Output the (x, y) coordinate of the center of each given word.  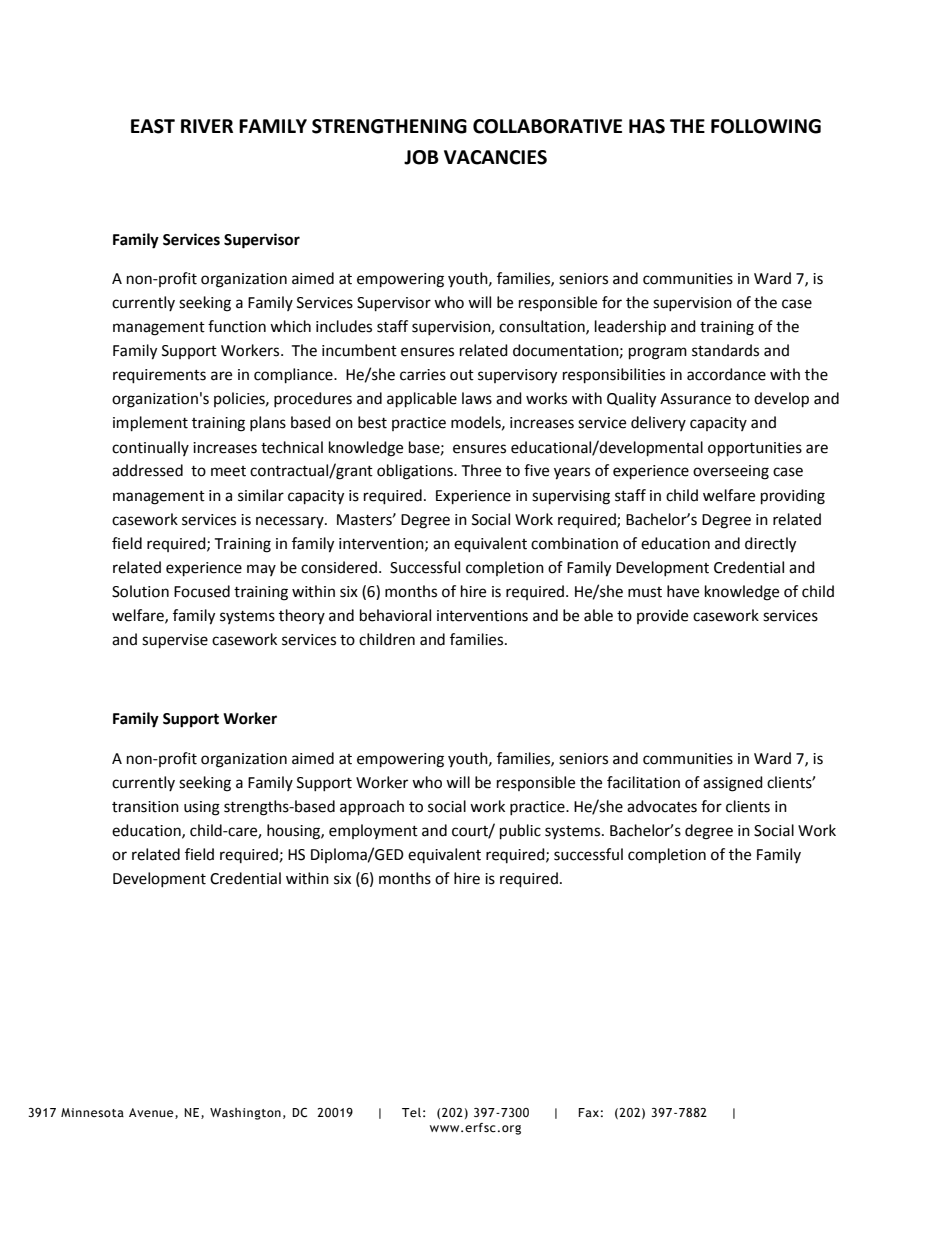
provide (662, 616)
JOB (421, 157)
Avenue (152, 1113)
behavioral (395, 615)
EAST (153, 126)
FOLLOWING (766, 126)
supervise (175, 641)
